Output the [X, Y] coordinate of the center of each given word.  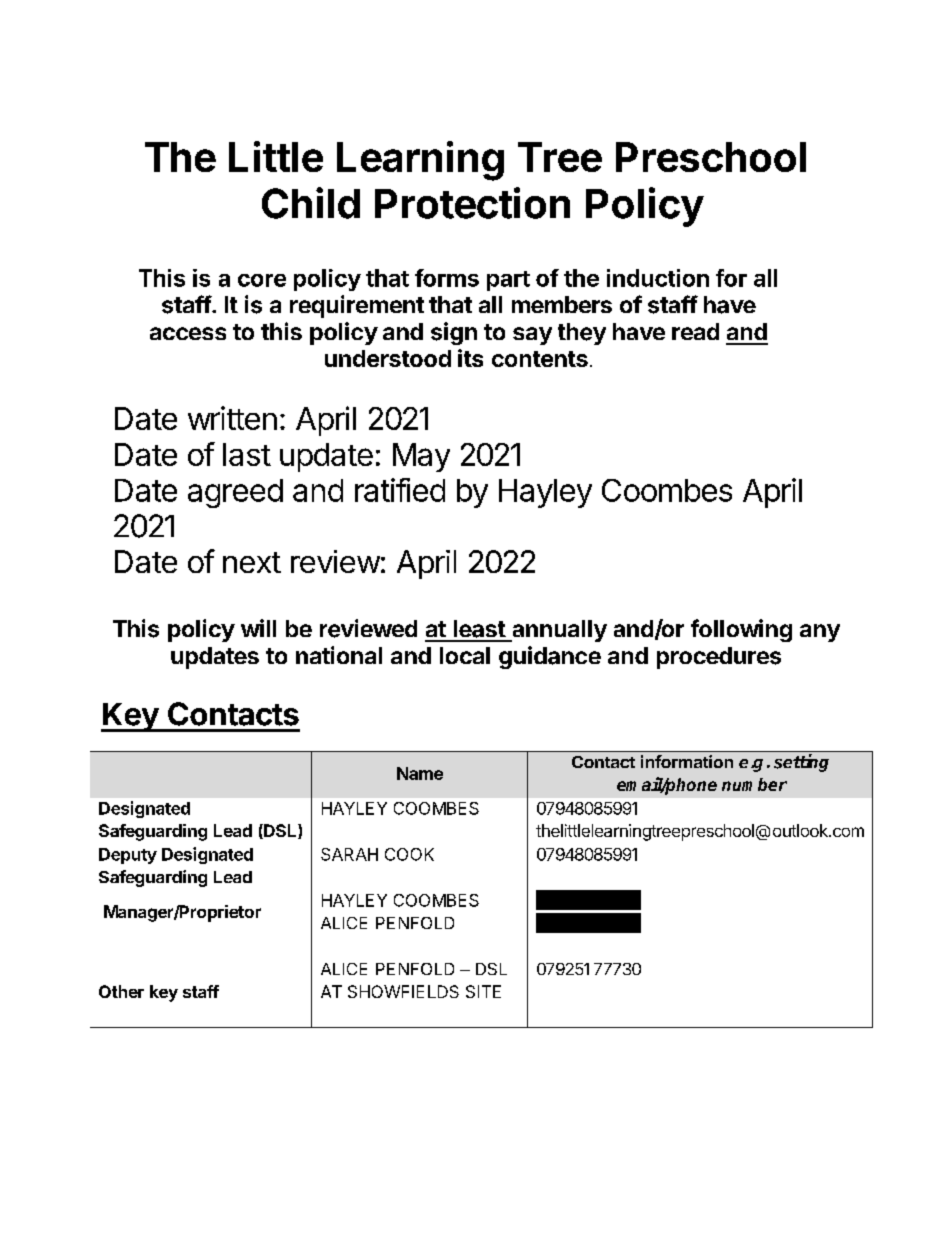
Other [121, 991]
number [754, 784]
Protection [472, 203]
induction [658, 278]
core [262, 280]
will [258, 628]
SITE [483, 991]
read [695, 331]
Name [420, 773]
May [421, 457]
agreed [235, 493]
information [687, 761]
